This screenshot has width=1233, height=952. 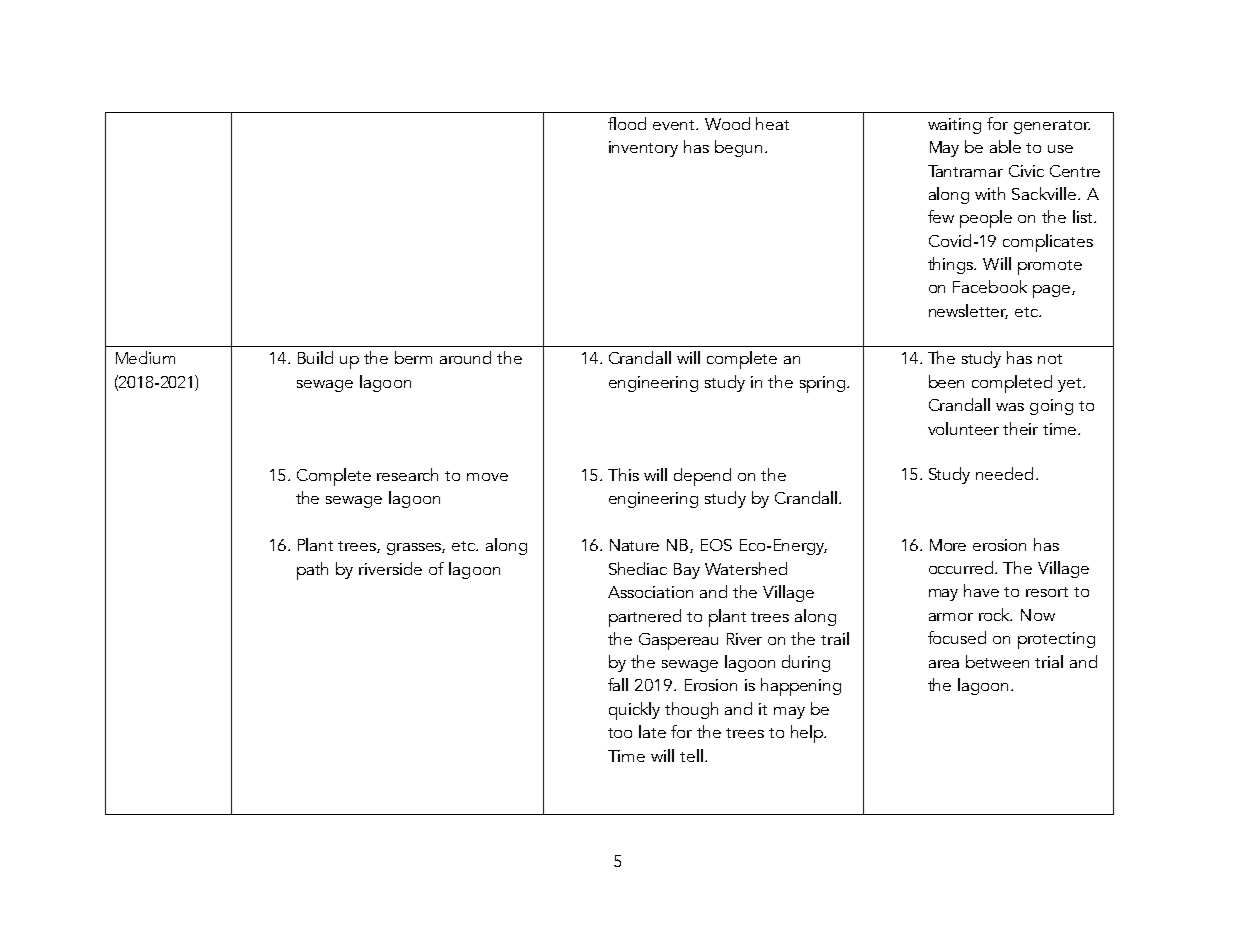 What do you see at coordinates (652, 731) in the screenshot?
I see `late` at bounding box center [652, 731].
